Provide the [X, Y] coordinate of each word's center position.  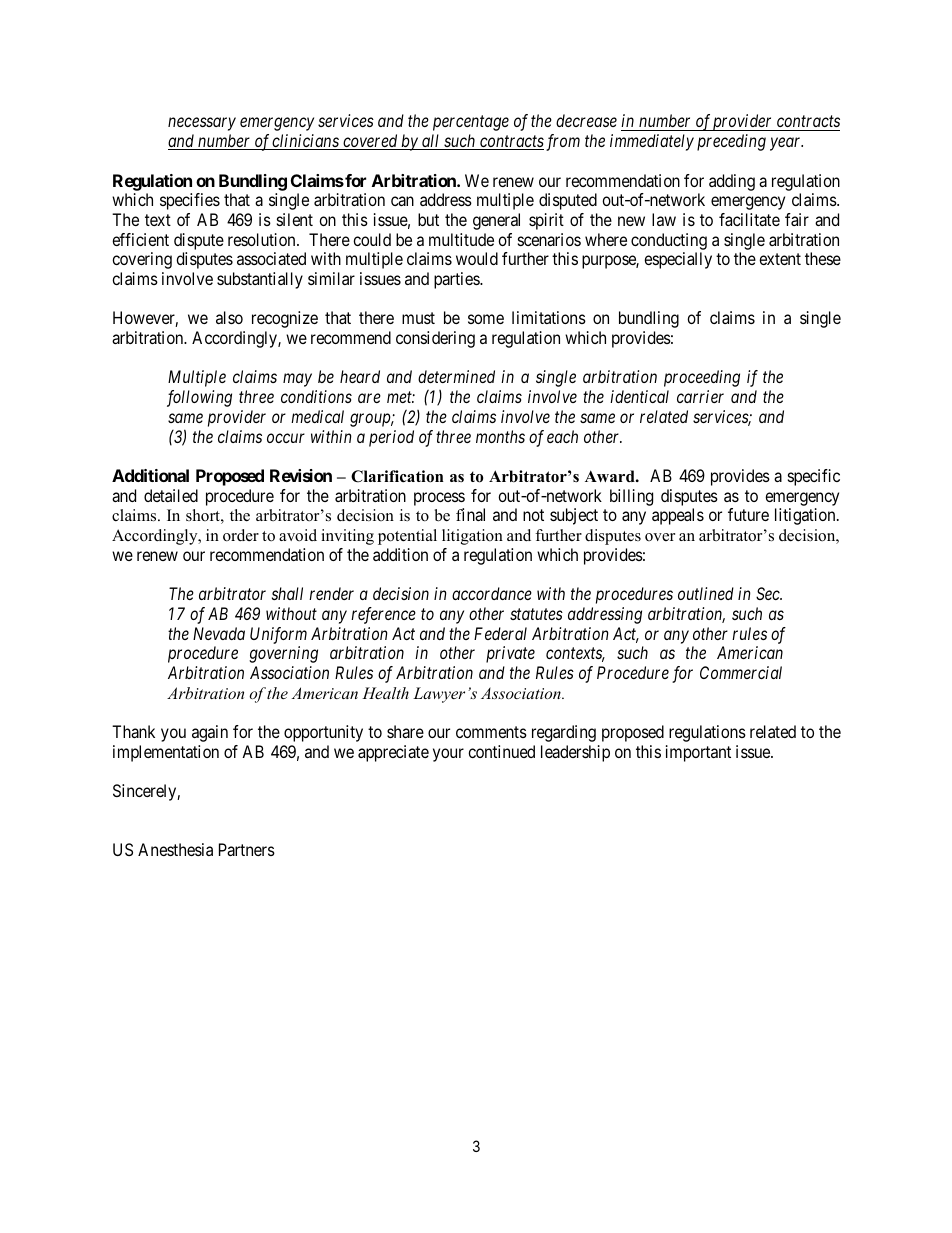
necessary [202, 124]
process [439, 499]
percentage [471, 123]
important [698, 753]
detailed [171, 495]
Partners [247, 849]
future [748, 514]
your [448, 755]
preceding [731, 142]
